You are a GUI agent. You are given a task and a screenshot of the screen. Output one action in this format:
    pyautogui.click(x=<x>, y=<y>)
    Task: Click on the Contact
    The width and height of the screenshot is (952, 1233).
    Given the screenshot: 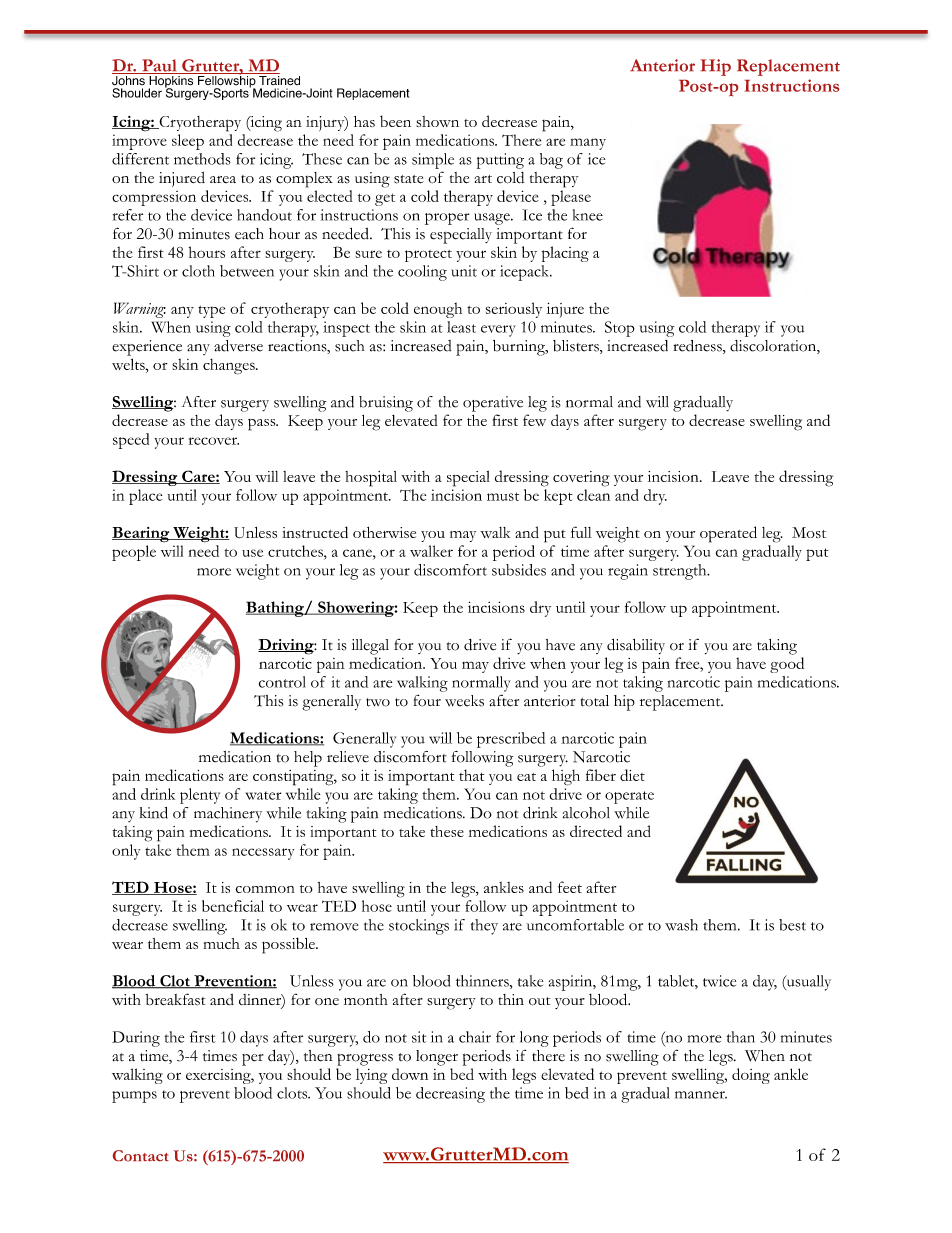 What is the action you would take?
    pyautogui.click(x=141, y=1156)
